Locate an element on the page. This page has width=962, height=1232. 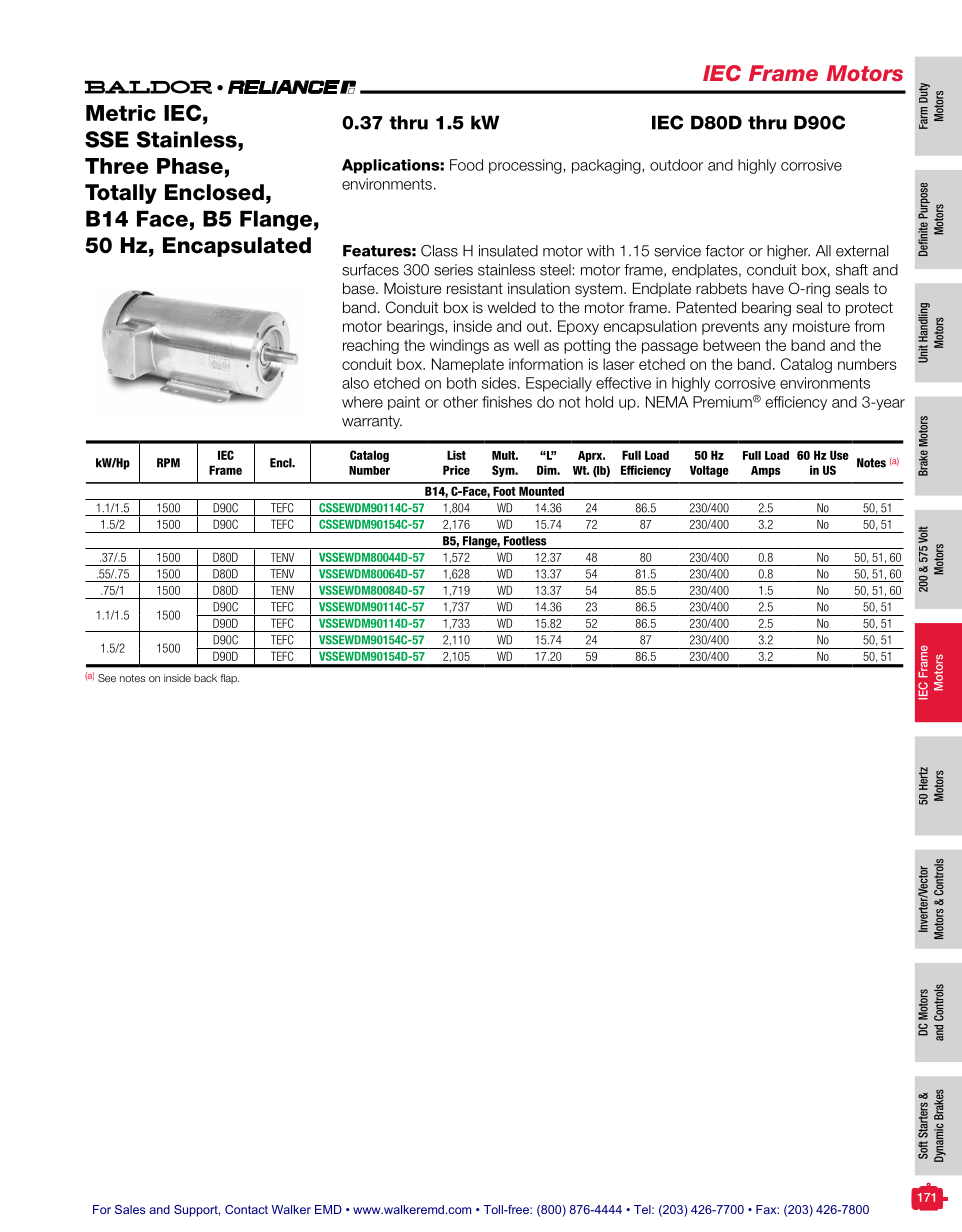
flap is located at coordinates (229, 679).
